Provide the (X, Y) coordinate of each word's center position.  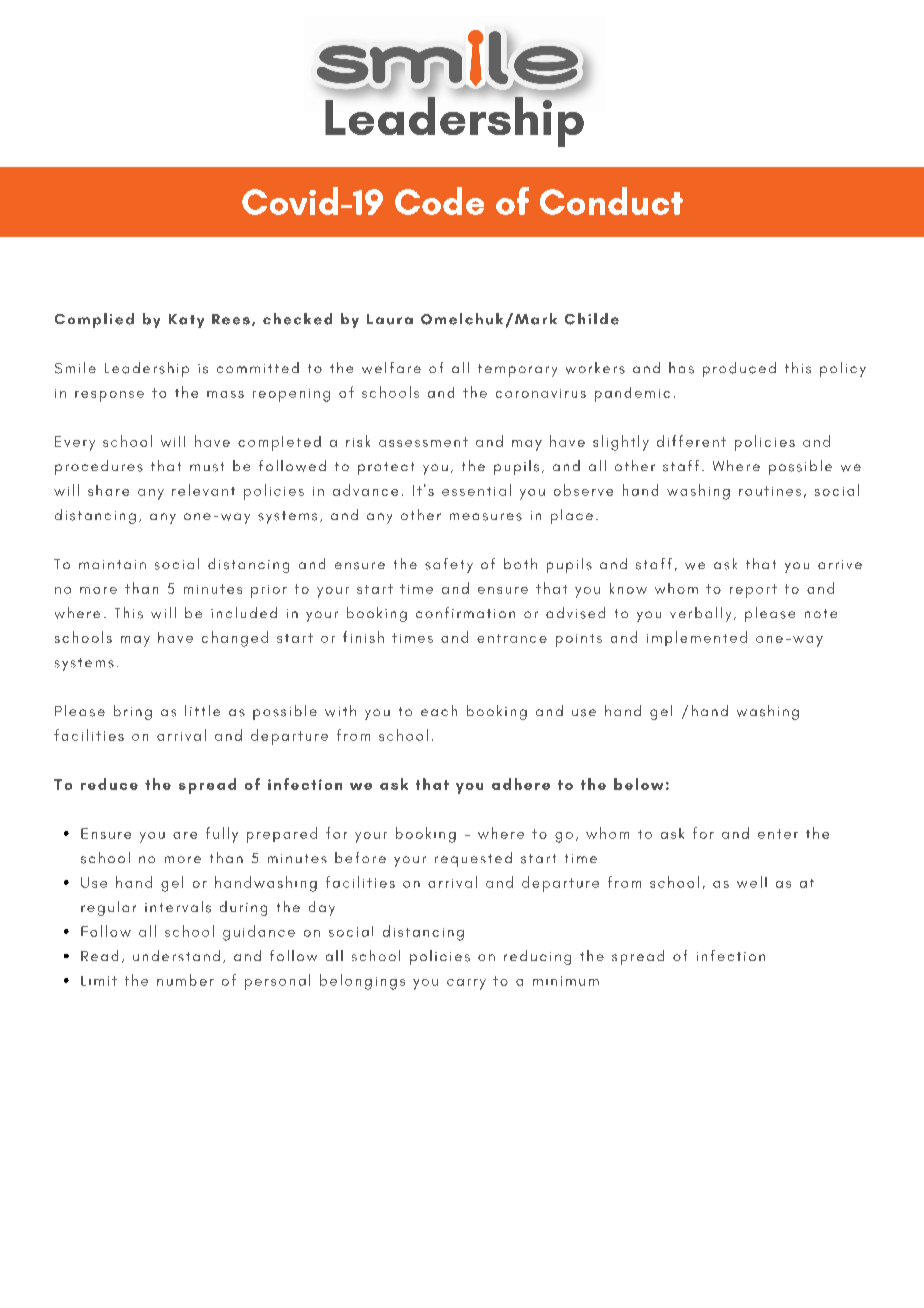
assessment (423, 442)
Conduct (611, 201)
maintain (112, 564)
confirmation (465, 612)
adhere (521, 784)
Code (439, 201)
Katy (186, 321)
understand (176, 955)
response (109, 396)
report (753, 591)
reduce (109, 784)
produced (739, 369)
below (638, 784)
